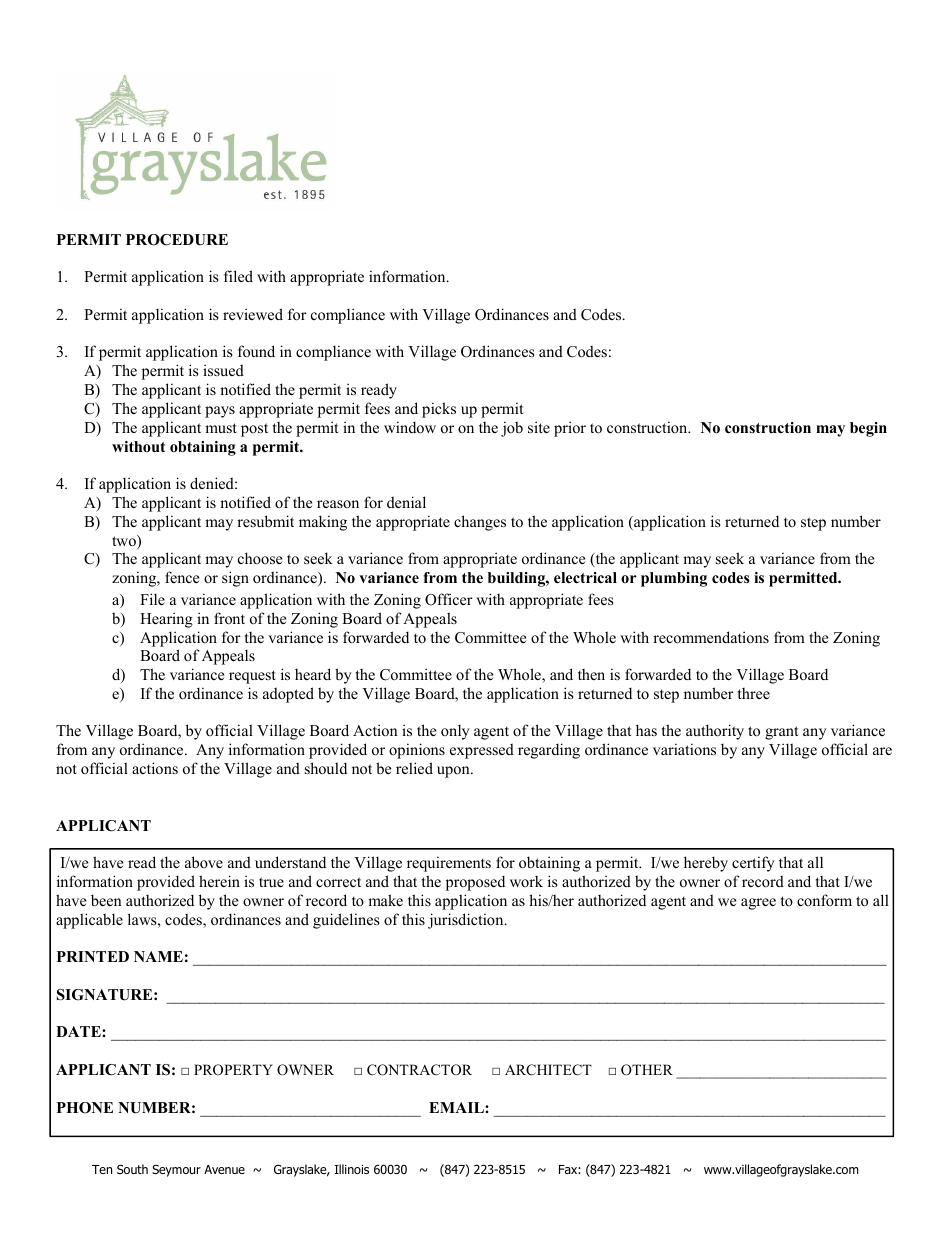 The image size is (952, 1233). What do you see at coordinates (221, 428) in the screenshot?
I see `must` at bounding box center [221, 428].
